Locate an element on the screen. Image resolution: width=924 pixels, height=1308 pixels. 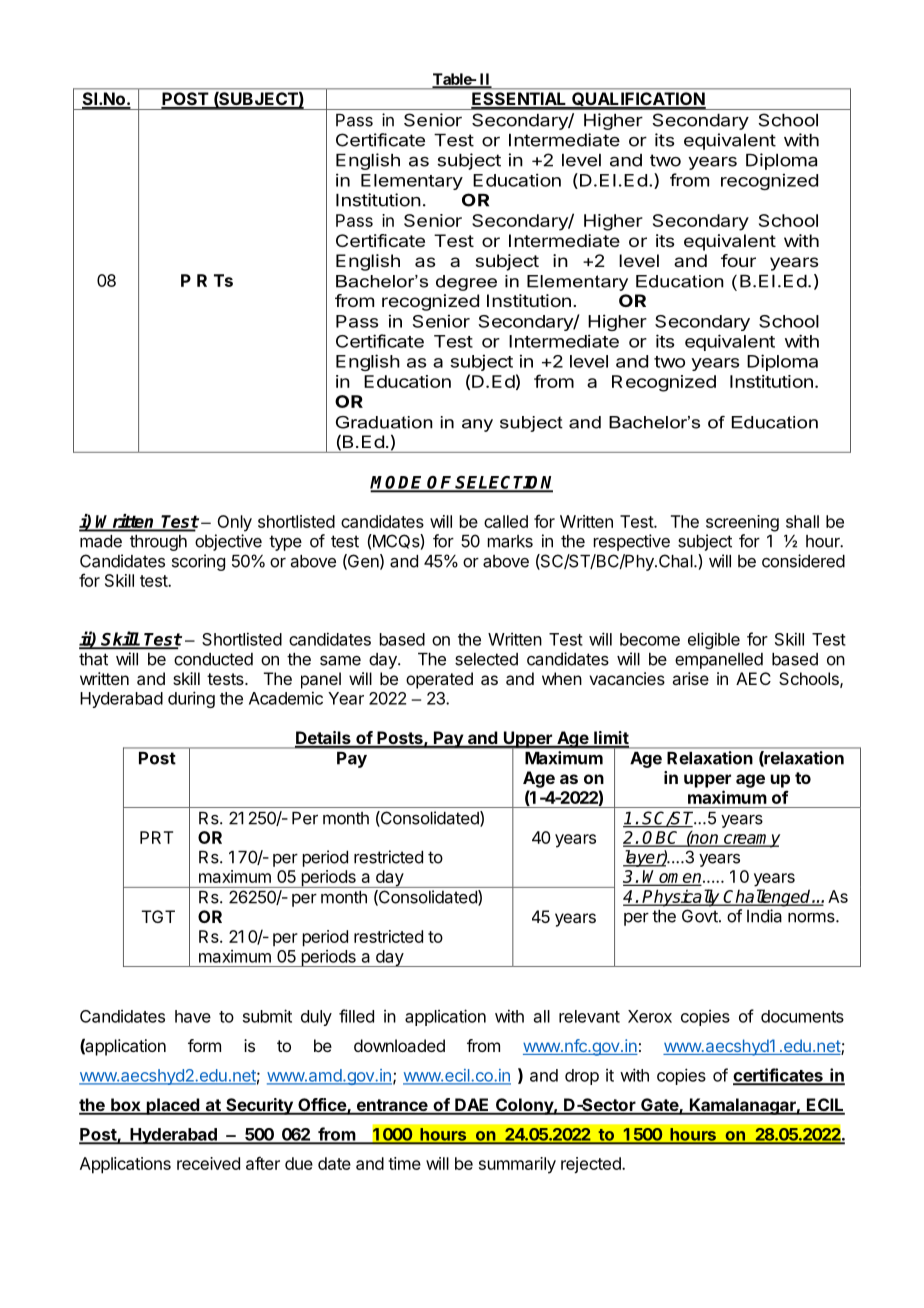
time is located at coordinates (404, 1163).
